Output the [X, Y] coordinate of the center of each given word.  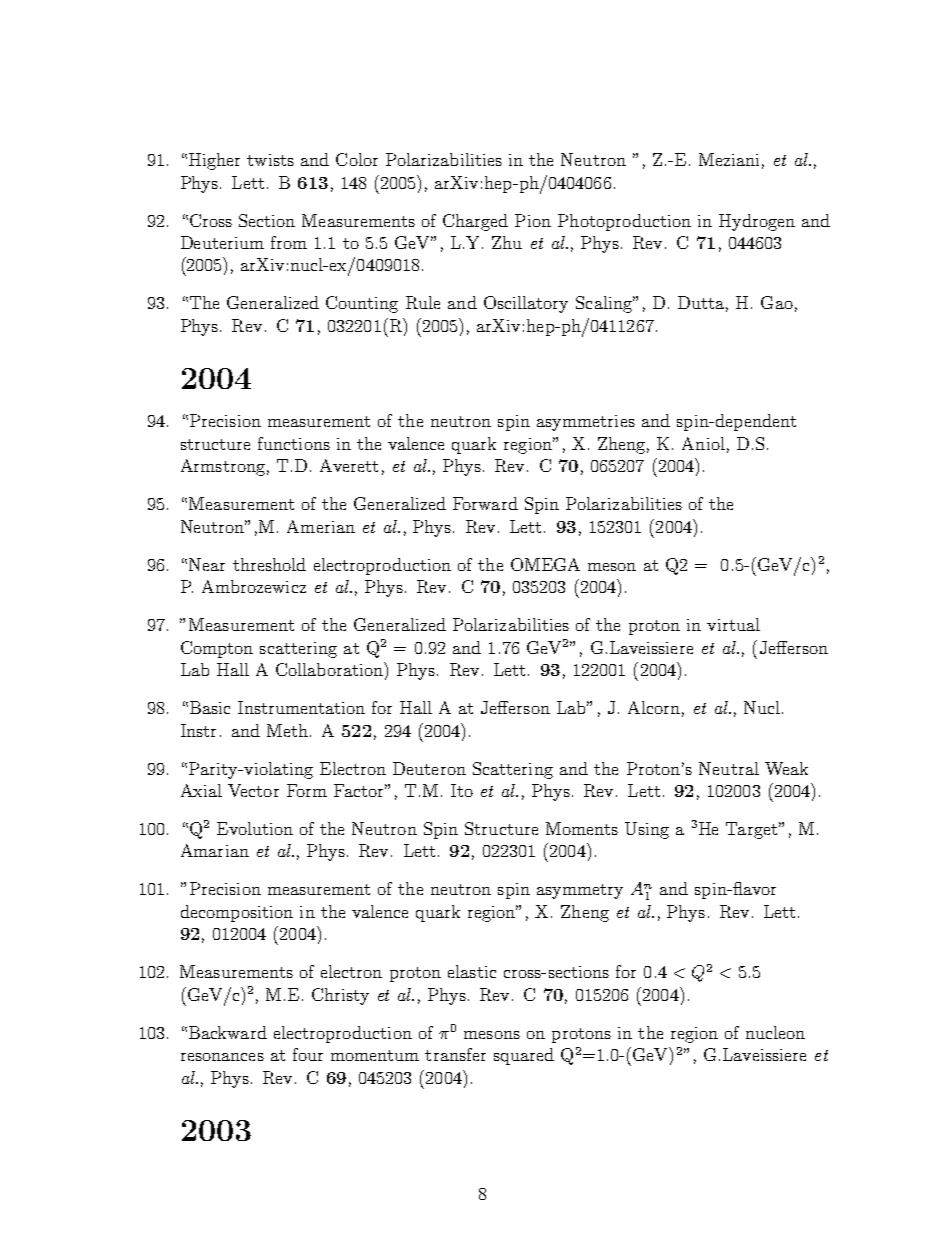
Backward [228, 1032]
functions [294, 443]
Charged [475, 222]
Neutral [729, 768]
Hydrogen [757, 222]
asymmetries [586, 423]
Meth [287, 730]
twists [270, 160]
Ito [462, 790]
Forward [485, 503]
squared [524, 1056]
